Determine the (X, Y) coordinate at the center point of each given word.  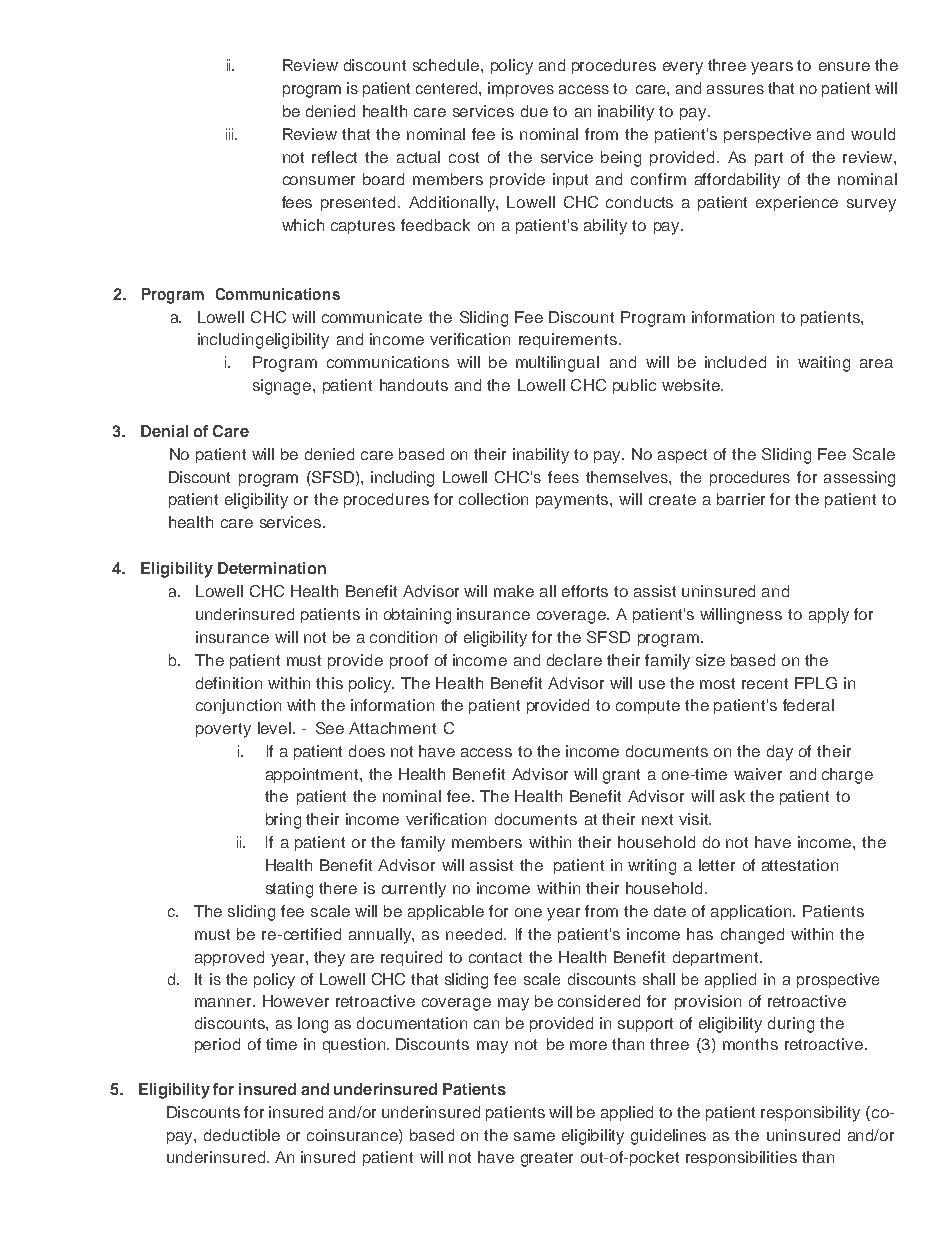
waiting (824, 364)
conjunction (238, 706)
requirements (568, 340)
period (217, 1045)
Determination (272, 568)
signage (283, 387)
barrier (741, 499)
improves (521, 89)
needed (474, 934)
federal (808, 705)
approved (229, 958)
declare (574, 660)
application (752, 912)
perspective (767, 135)
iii (231, 134)
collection (493, 499)
